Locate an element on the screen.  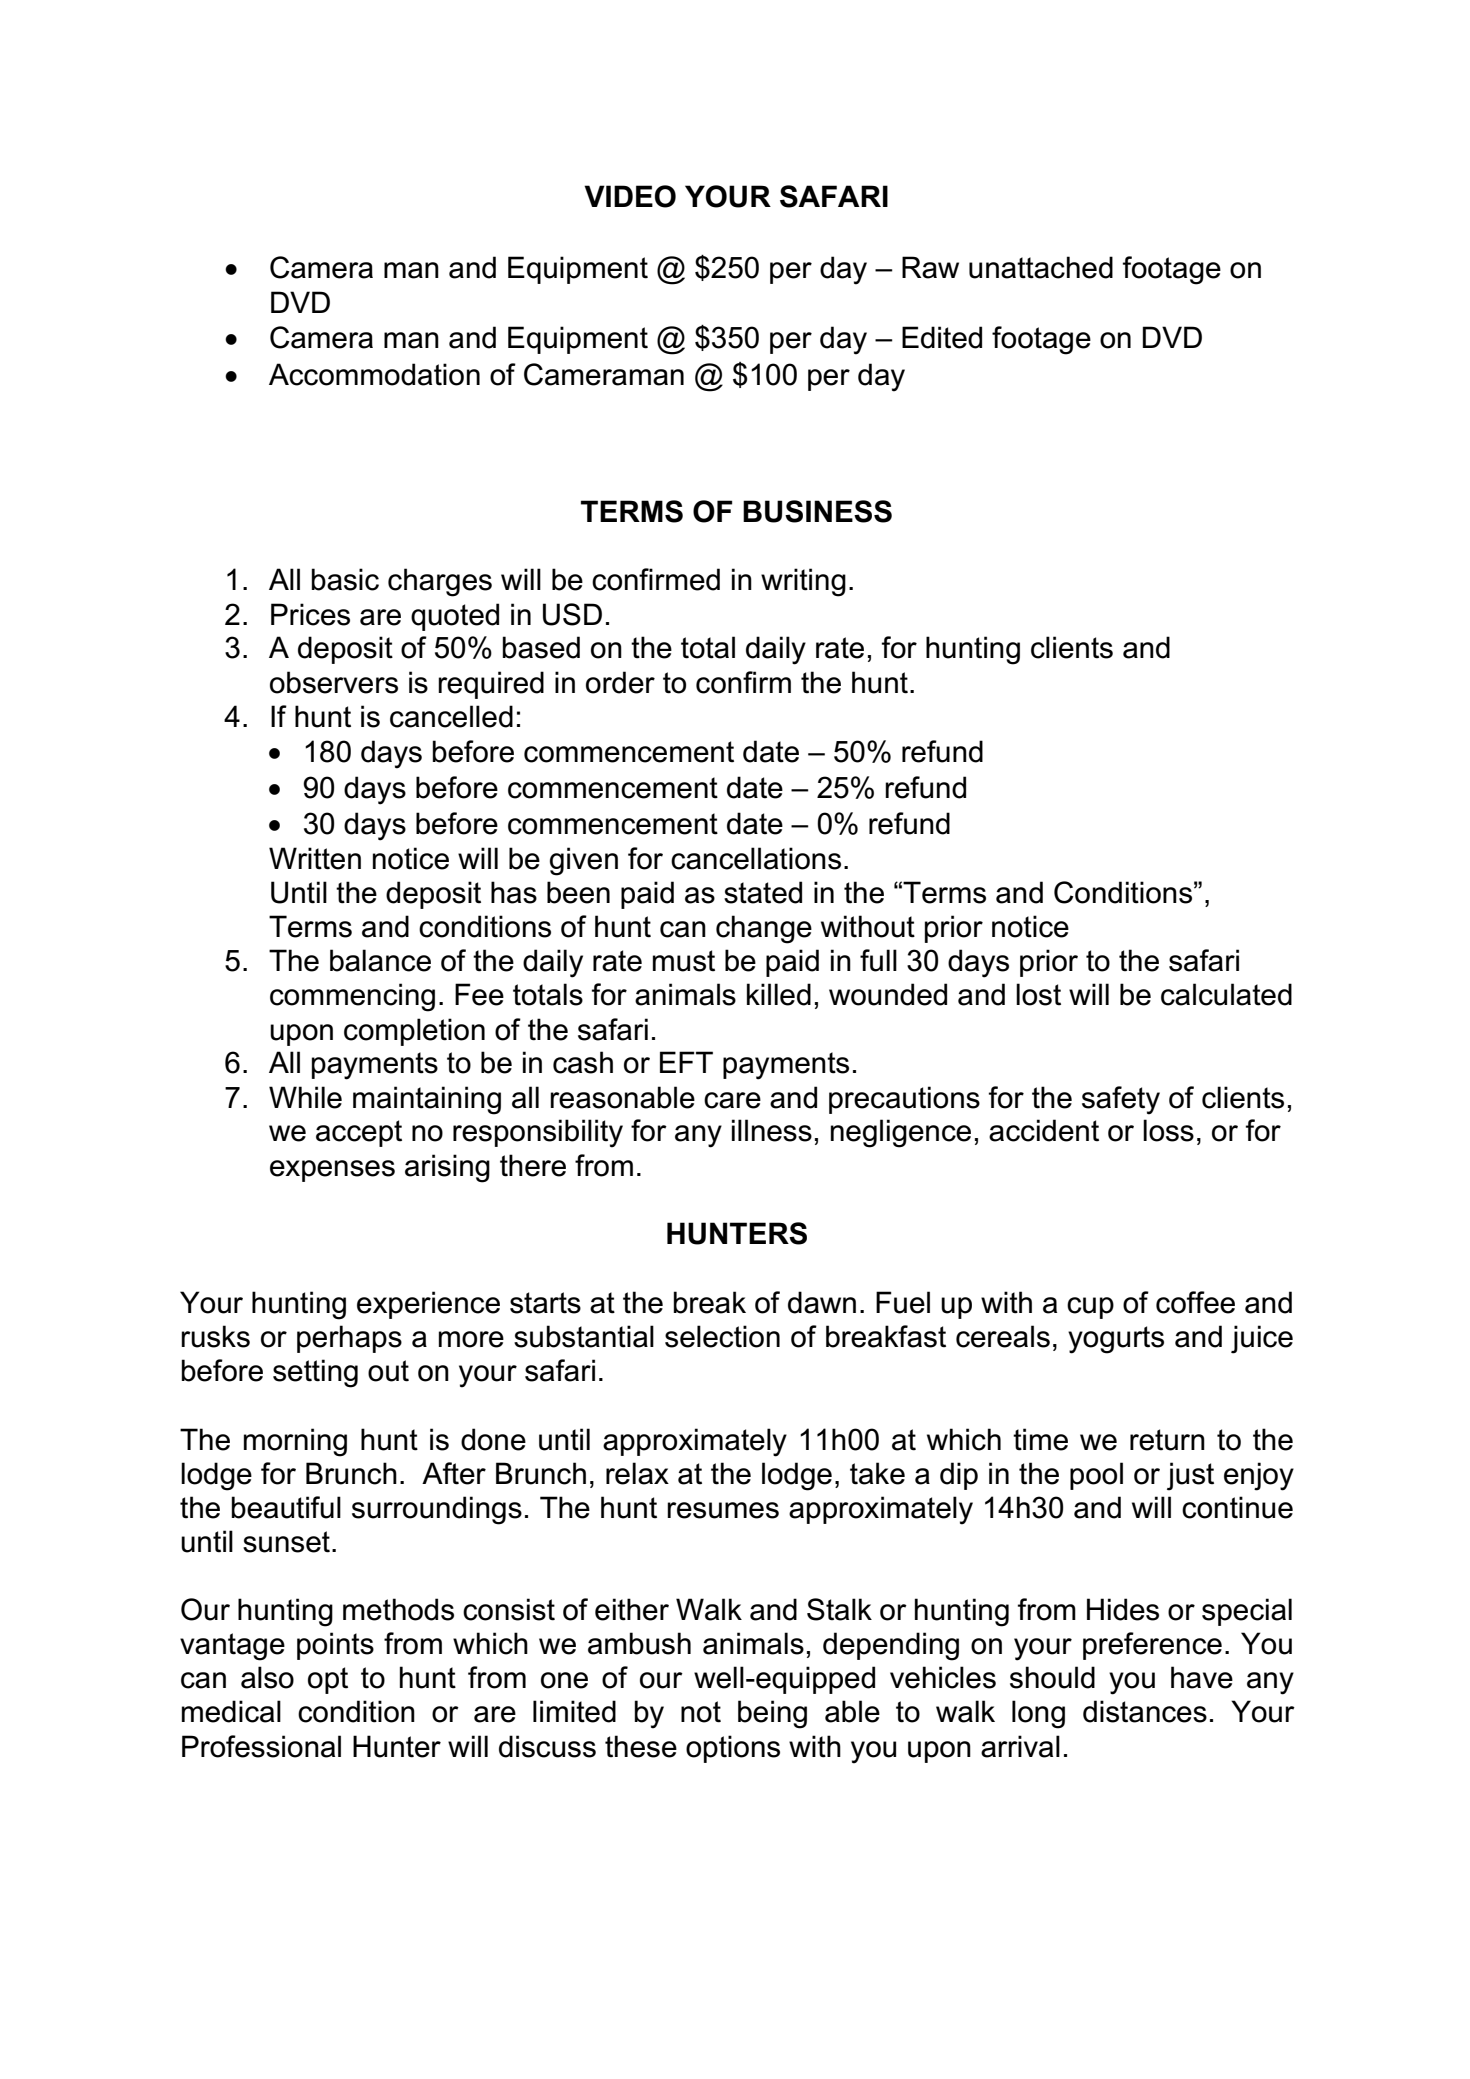
unattached is located at coordinates (1041, 267).
